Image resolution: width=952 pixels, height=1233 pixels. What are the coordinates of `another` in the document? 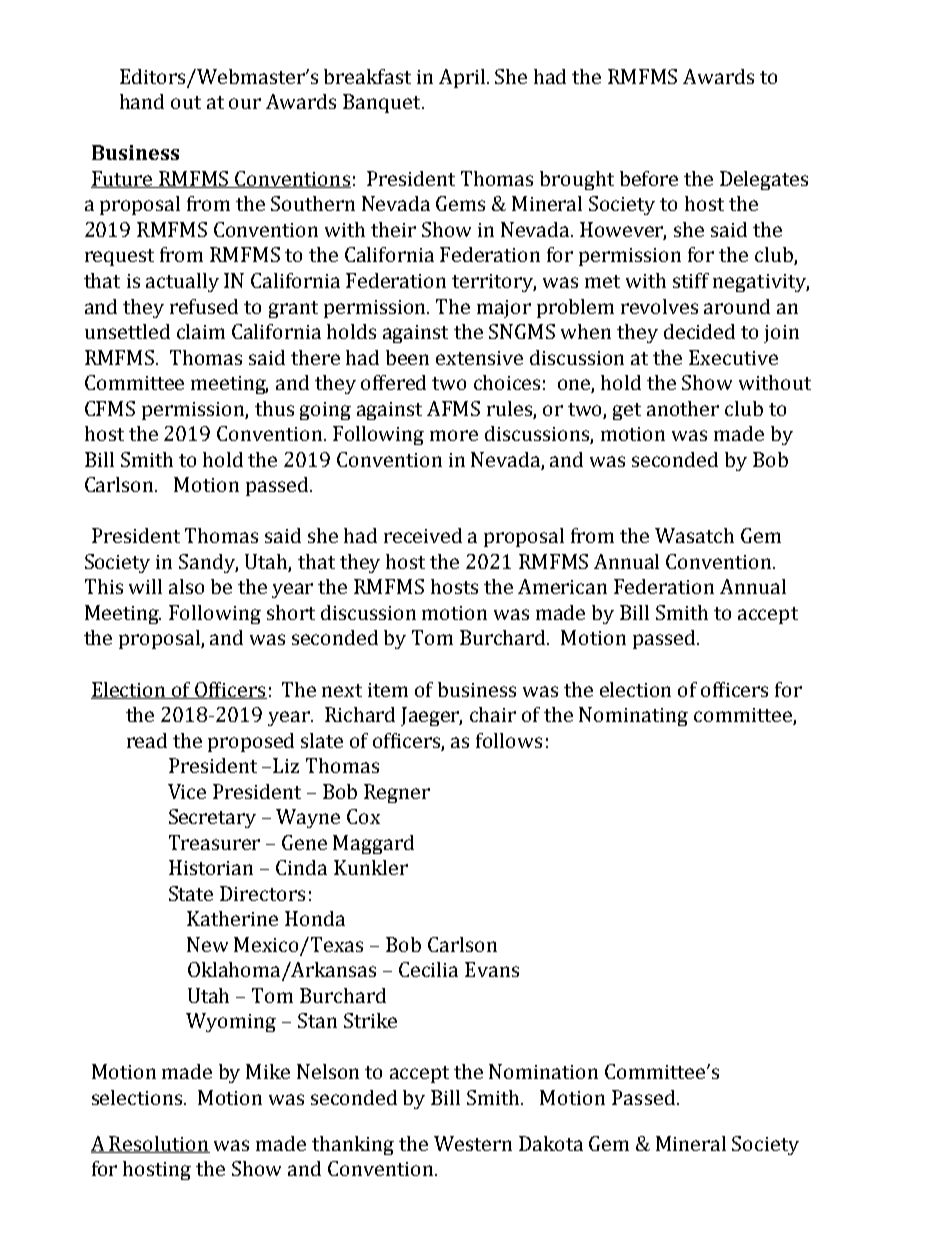 It's located at (683, 408).
